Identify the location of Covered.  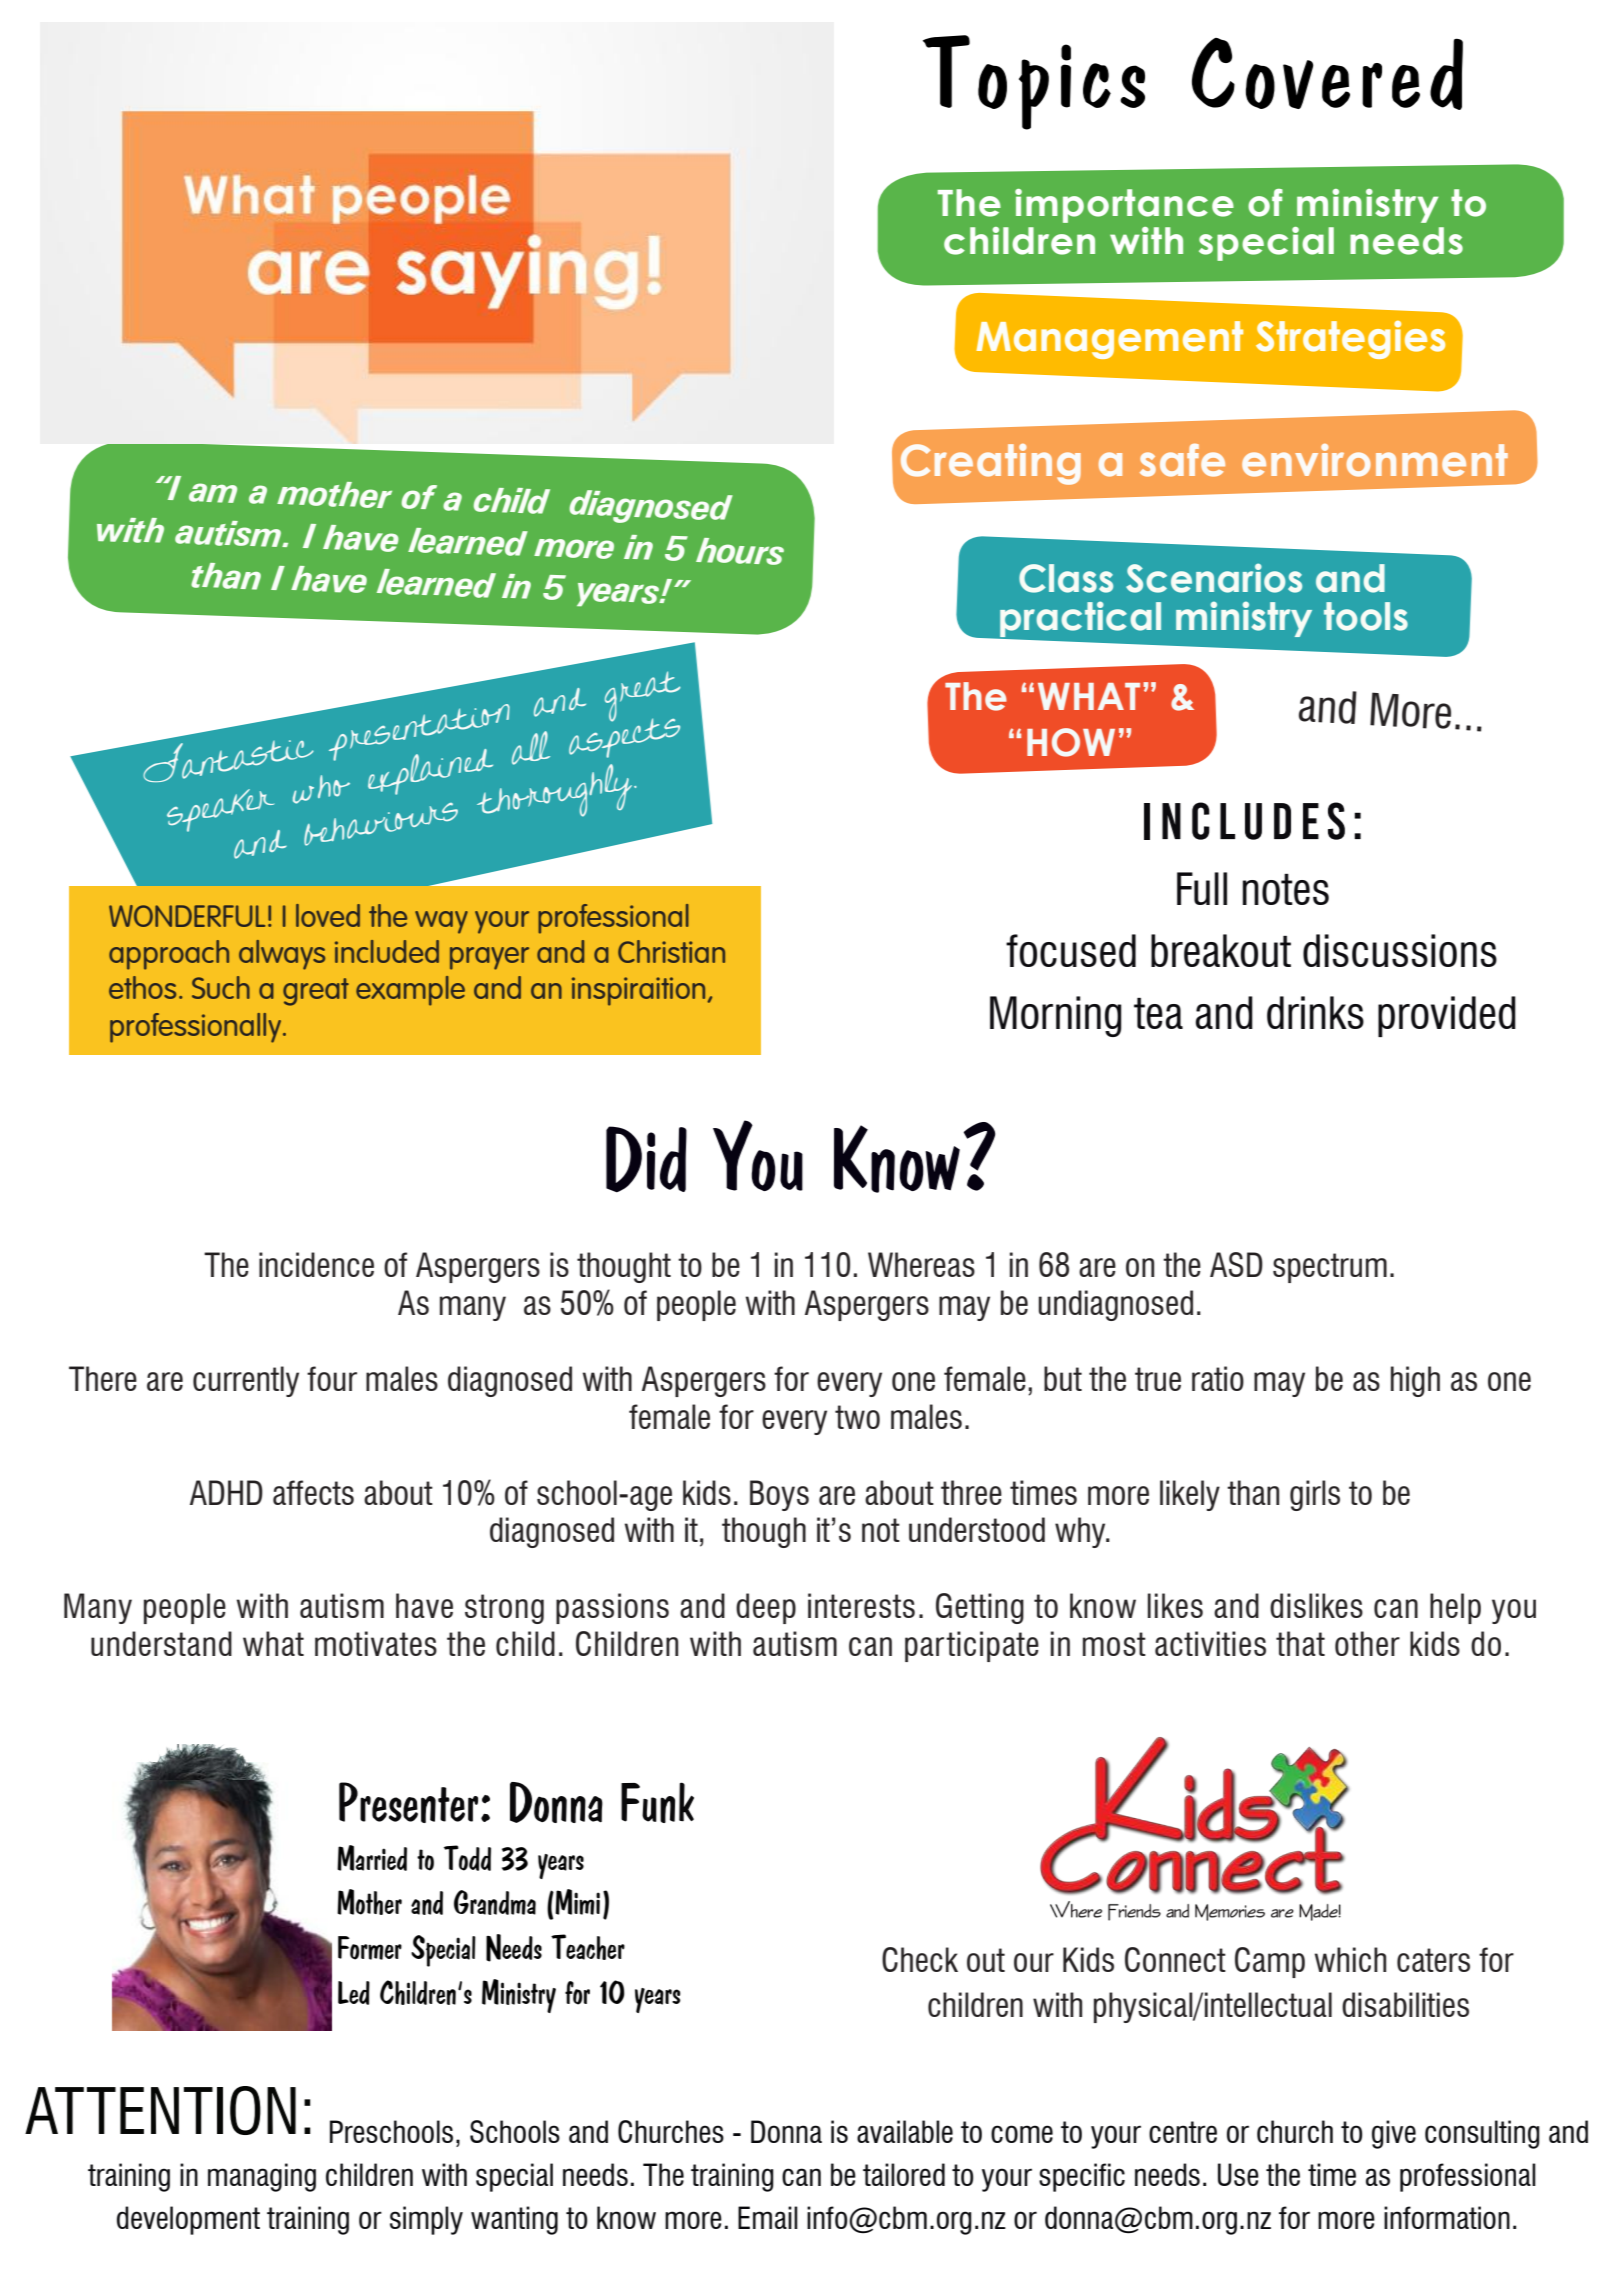
(1327, 74).
